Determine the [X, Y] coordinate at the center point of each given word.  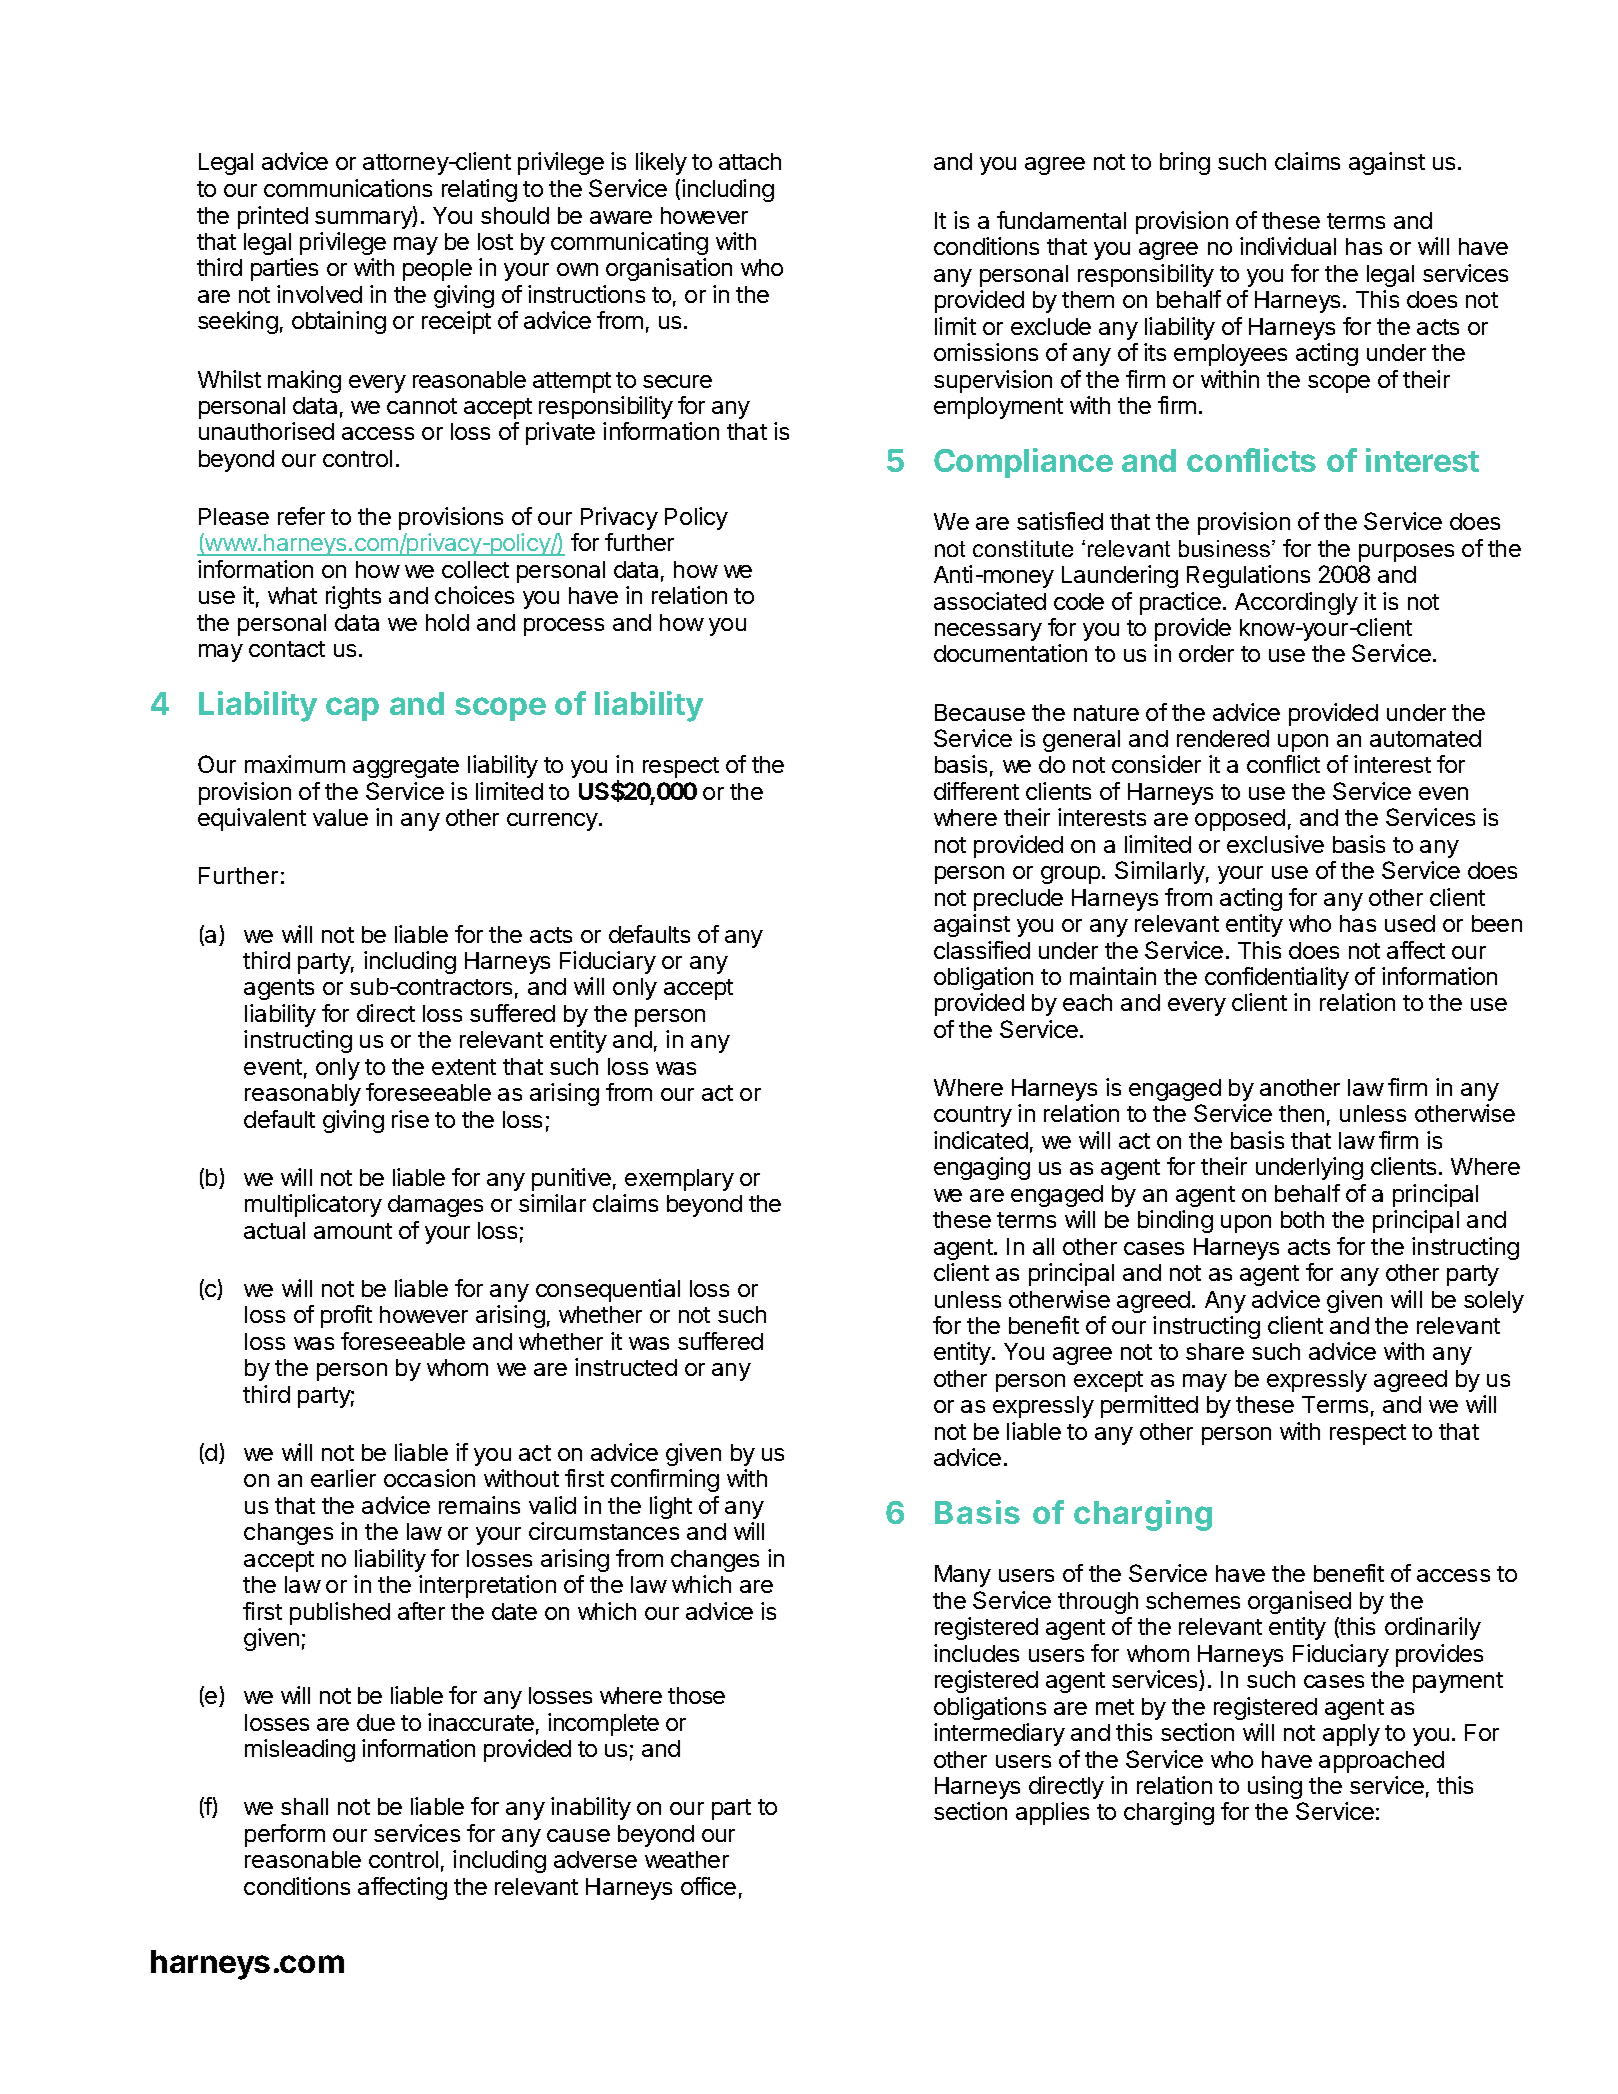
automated [1425, 738]
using [1275, 1787]
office [708, 1886]
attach [750, 161]
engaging [982, 1168]
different [976, 791]
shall [304, 1806]
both [1302, 1219]
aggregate [406, 767]
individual [1288, 246]
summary [364, 220]
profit [346, 1316]
